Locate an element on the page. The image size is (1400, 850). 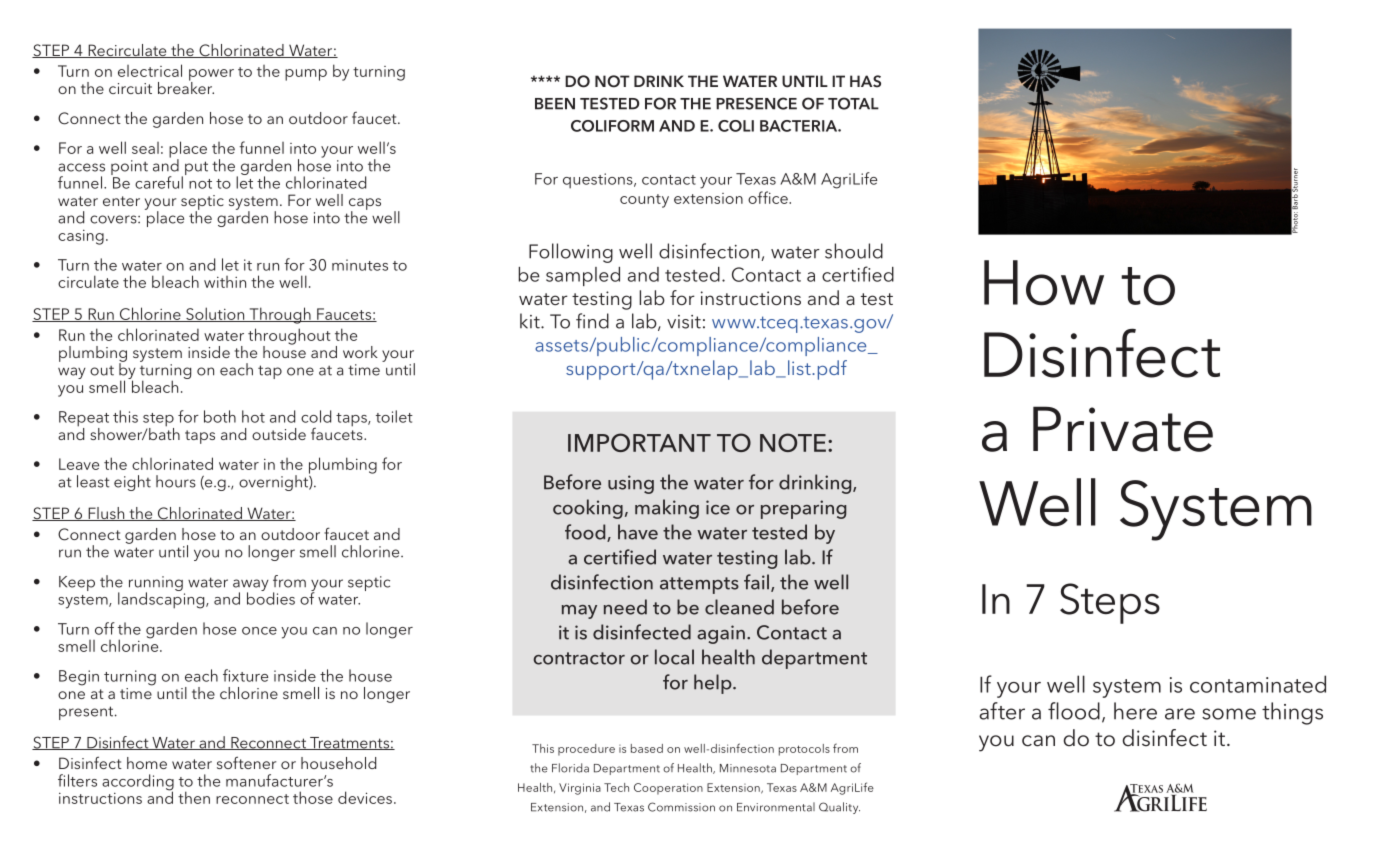
away is located at coordinates (251, 586).
